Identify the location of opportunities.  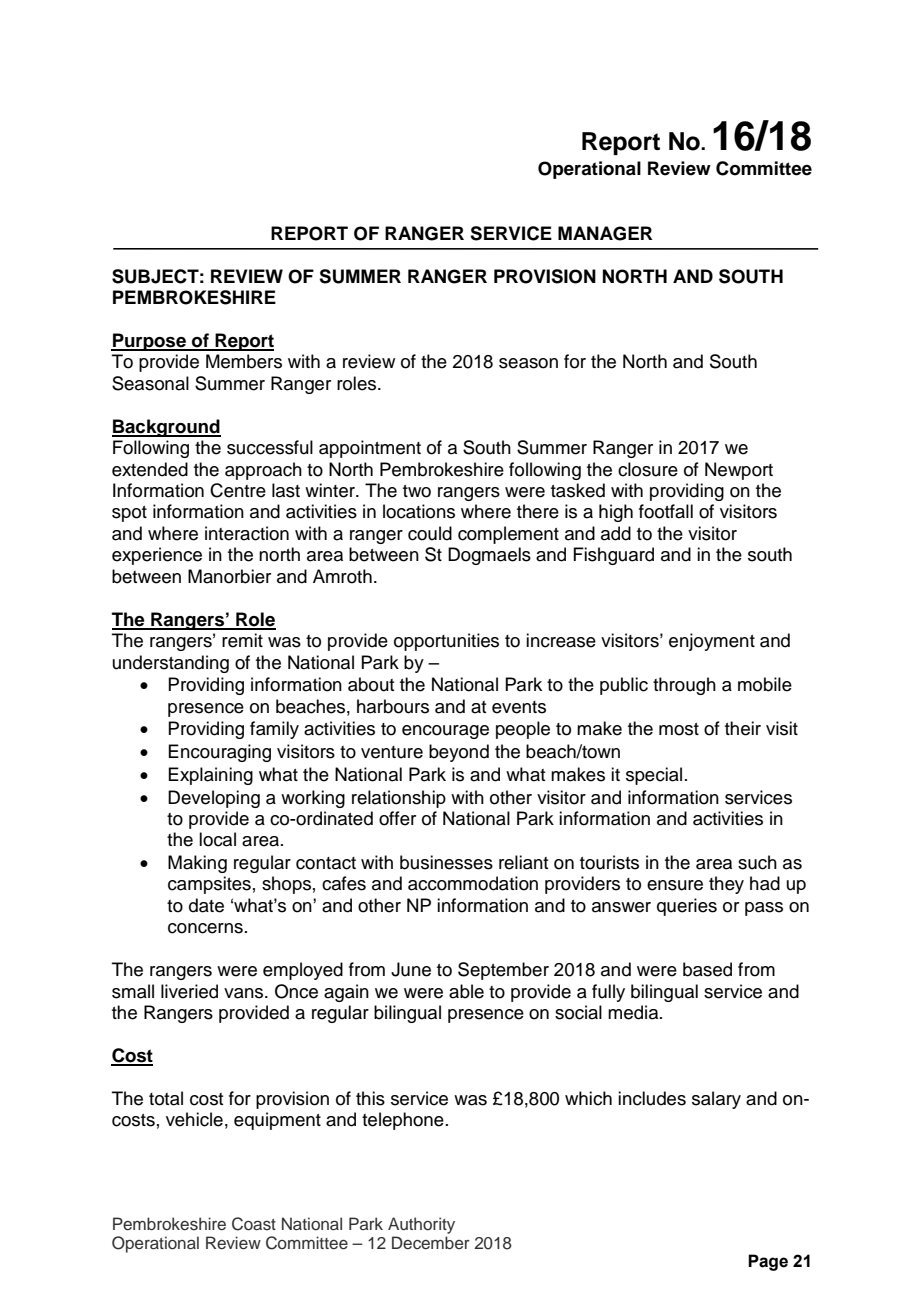
(446, 642).
